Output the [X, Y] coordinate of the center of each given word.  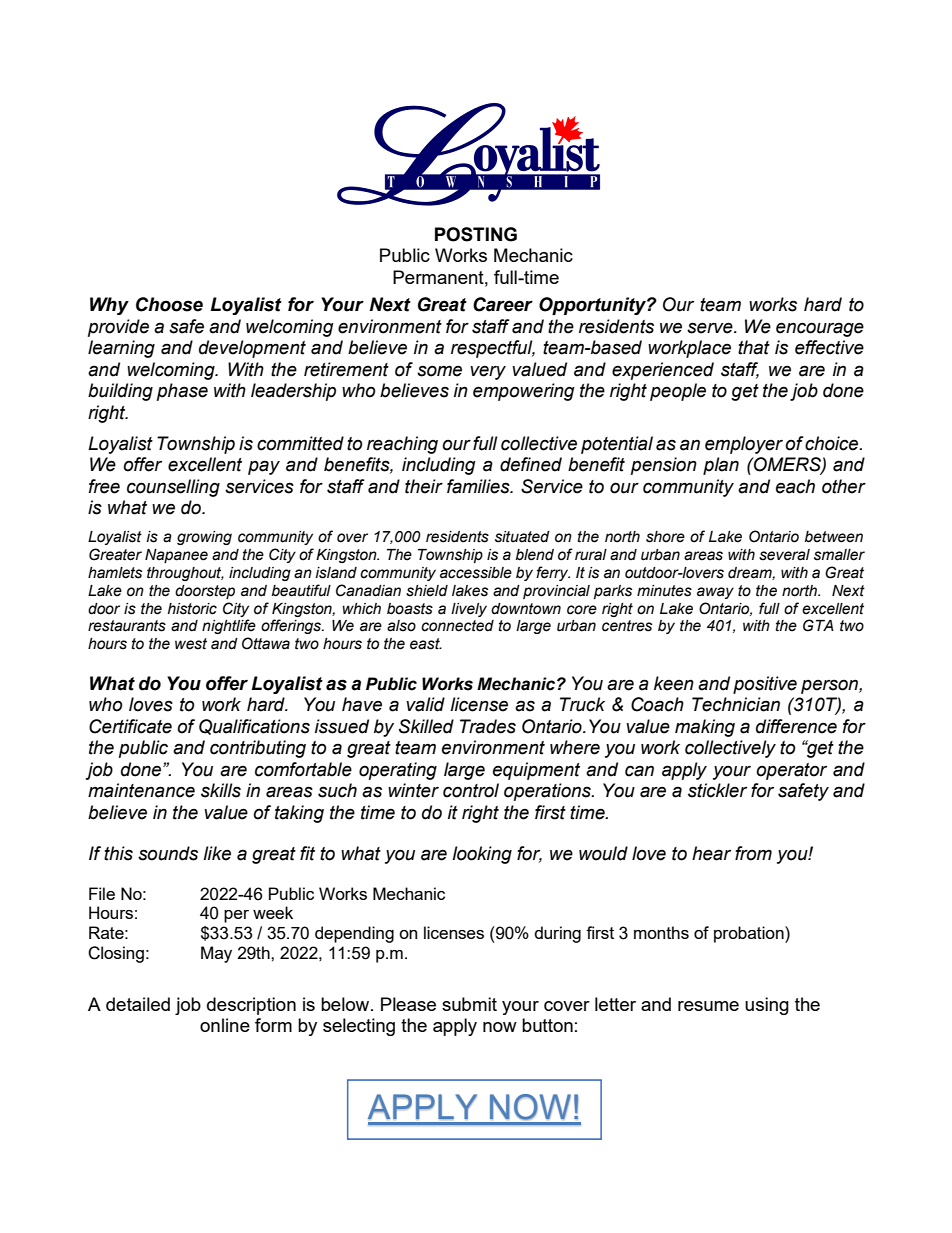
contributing [258, 749]
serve [711, 328]
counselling [173, 488]
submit [469, 1004]
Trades [488, 726]
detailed [138, 1004]
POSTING [476, 234]
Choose [169, 304]
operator [791, 771]
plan [721, 466]
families [479, 486]
